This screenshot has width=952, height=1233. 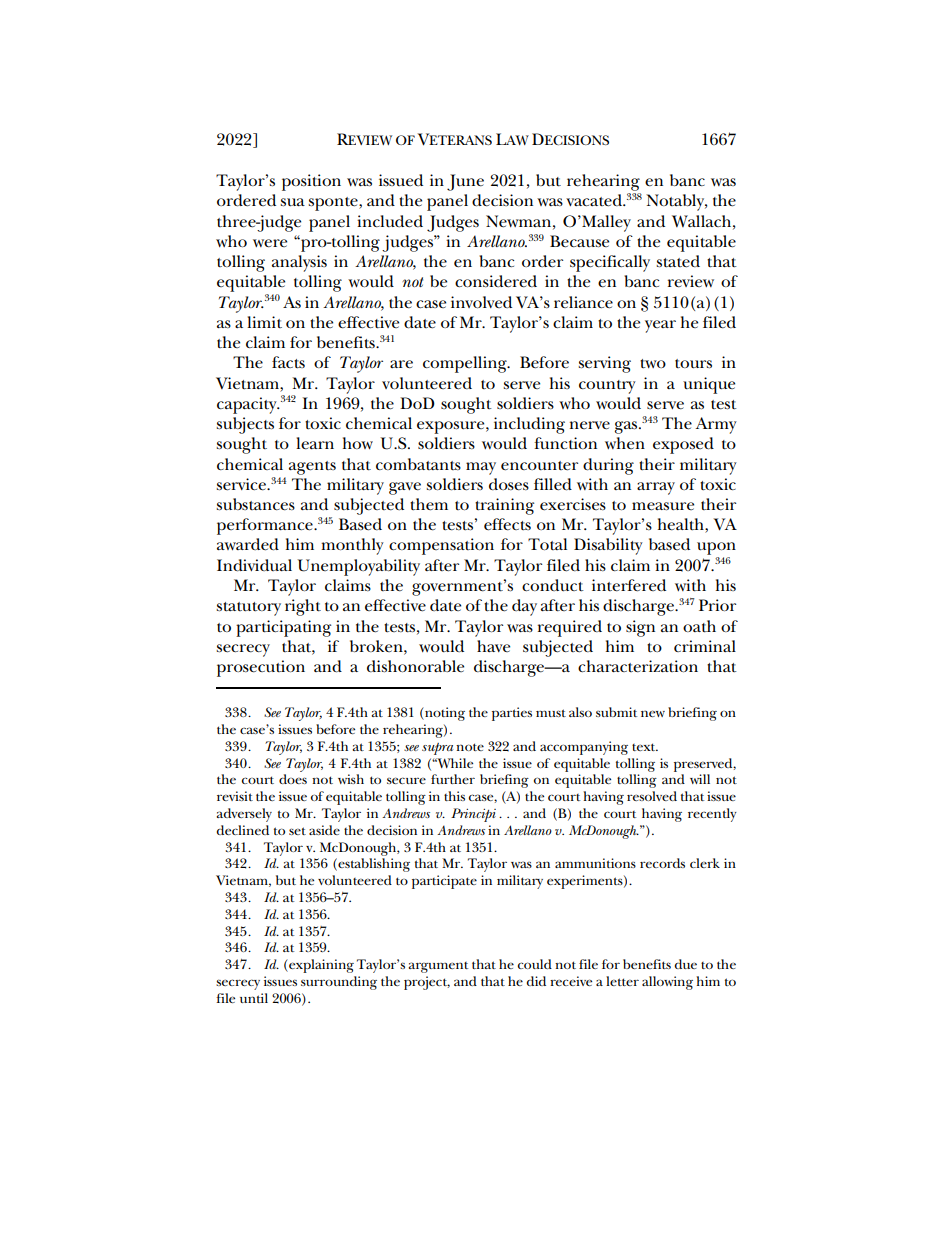 I want to click on agents, so click(x=312, y=468).
